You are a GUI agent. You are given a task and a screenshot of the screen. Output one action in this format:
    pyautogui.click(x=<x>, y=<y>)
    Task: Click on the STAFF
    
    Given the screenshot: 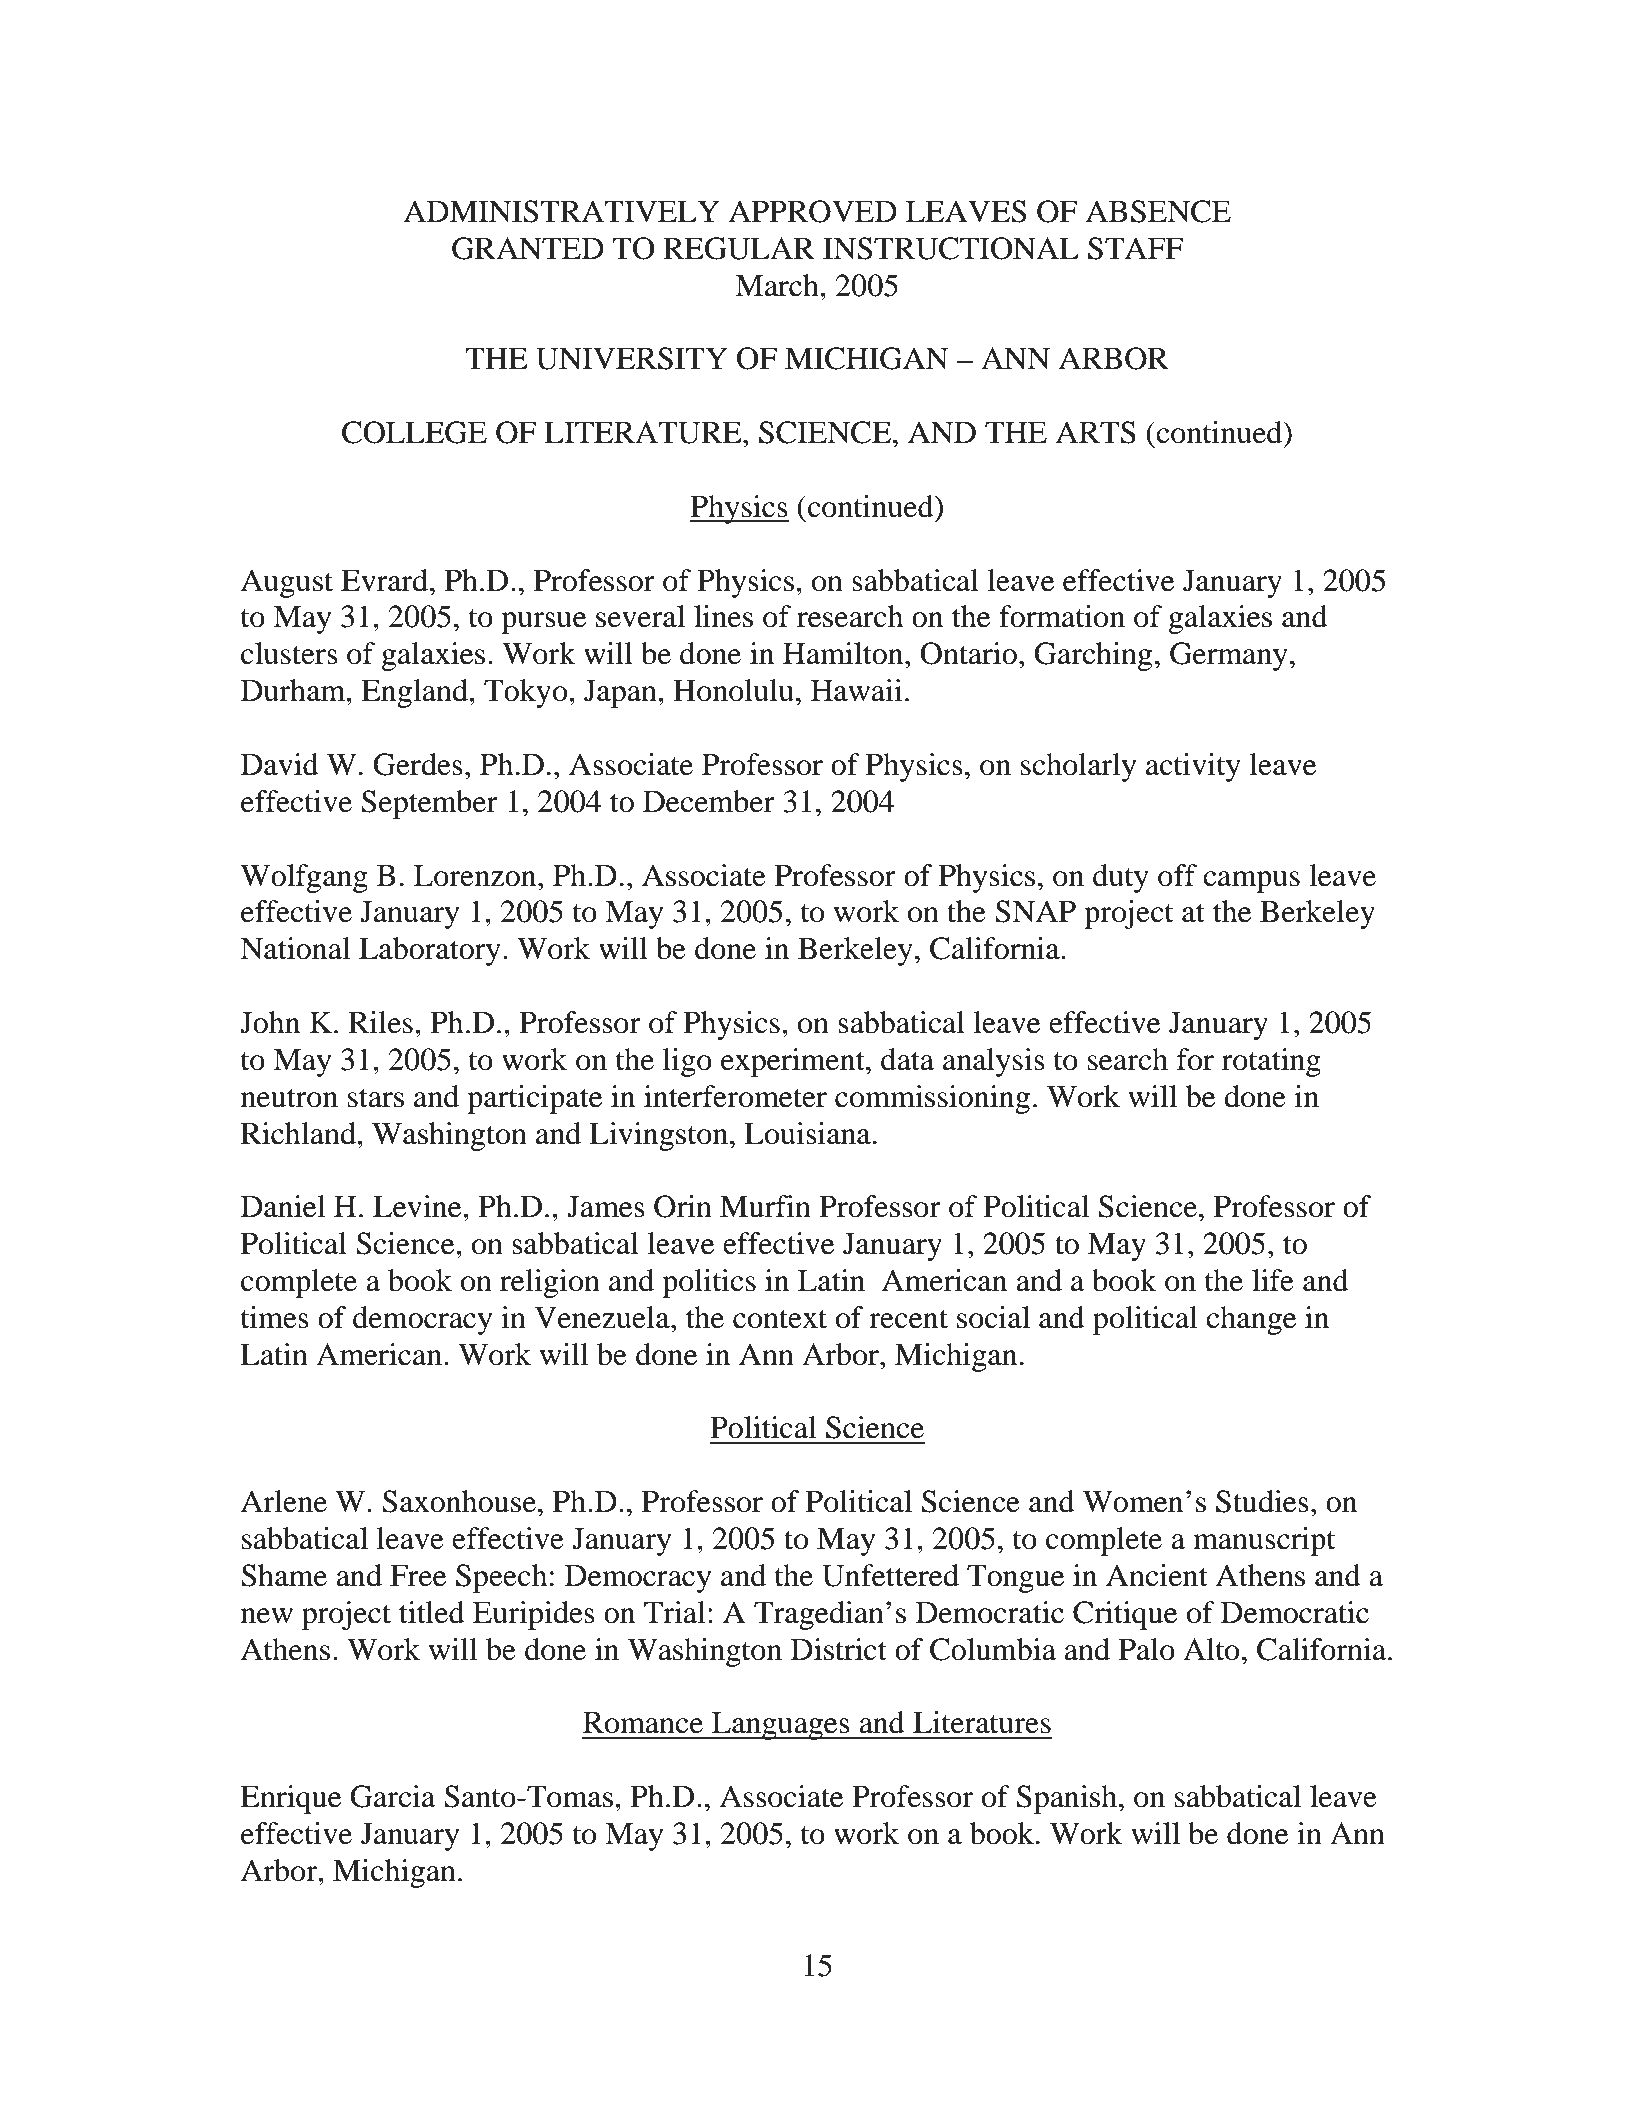 What is the action you would take?
    pyautogui.click(x=1135, y=248)
